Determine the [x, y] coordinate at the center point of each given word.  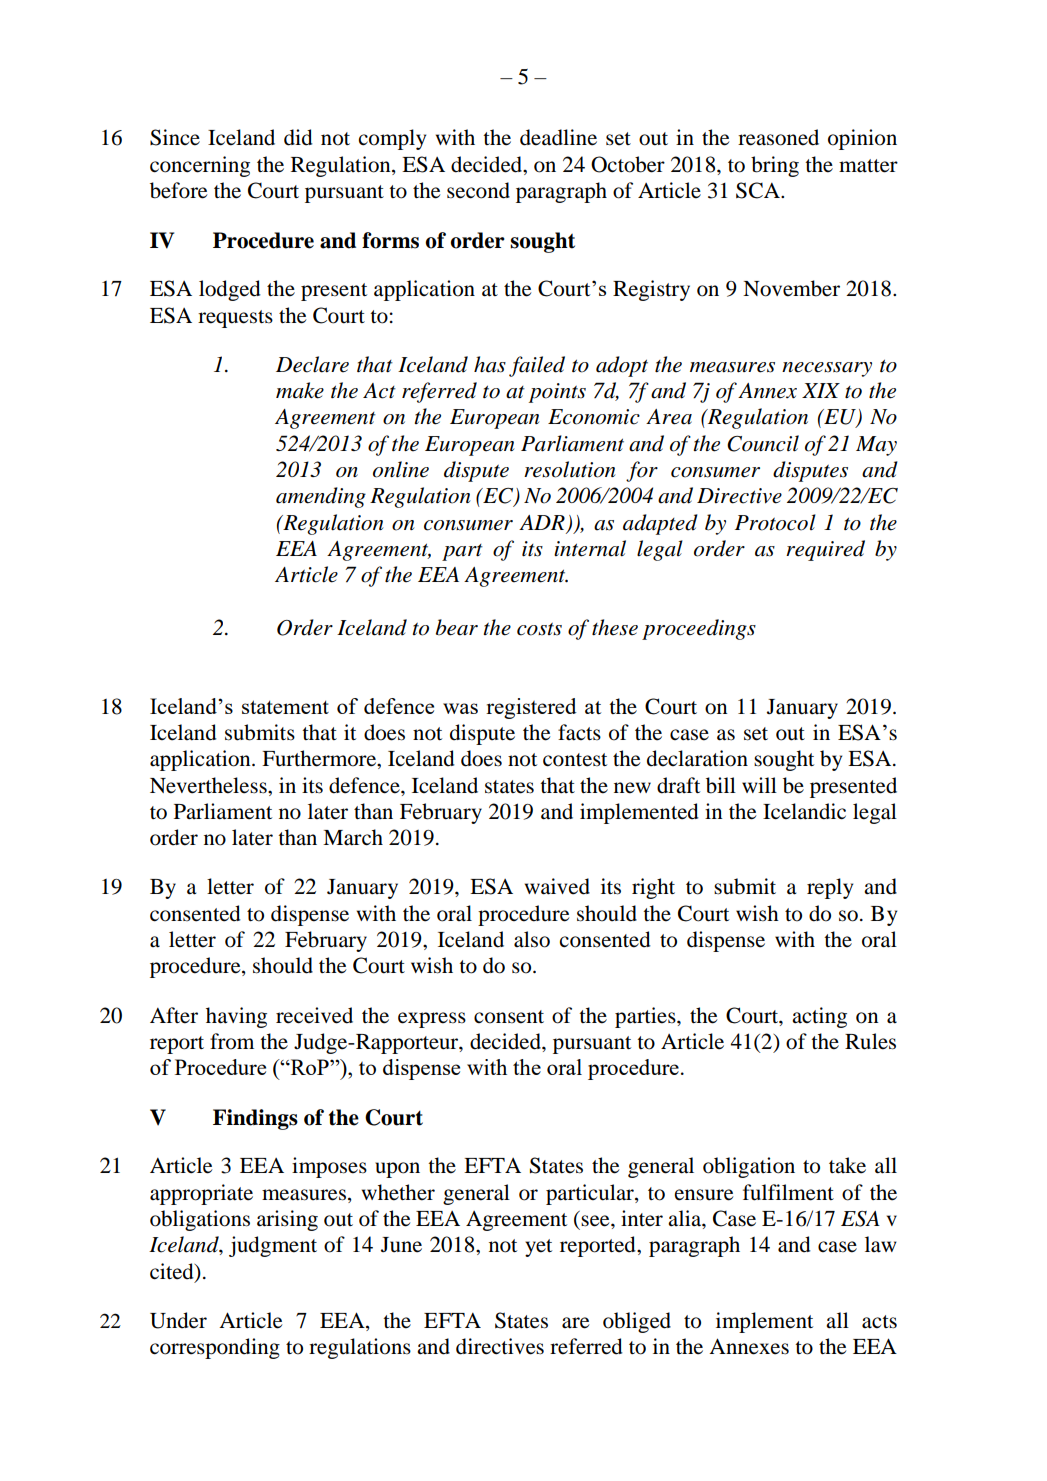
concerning [200, 166]
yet [538, 1248]
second [478, 190]
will [759, 785]
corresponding [215, 1348]
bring [775, 166]
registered [531, 708]
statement [285, 707]
